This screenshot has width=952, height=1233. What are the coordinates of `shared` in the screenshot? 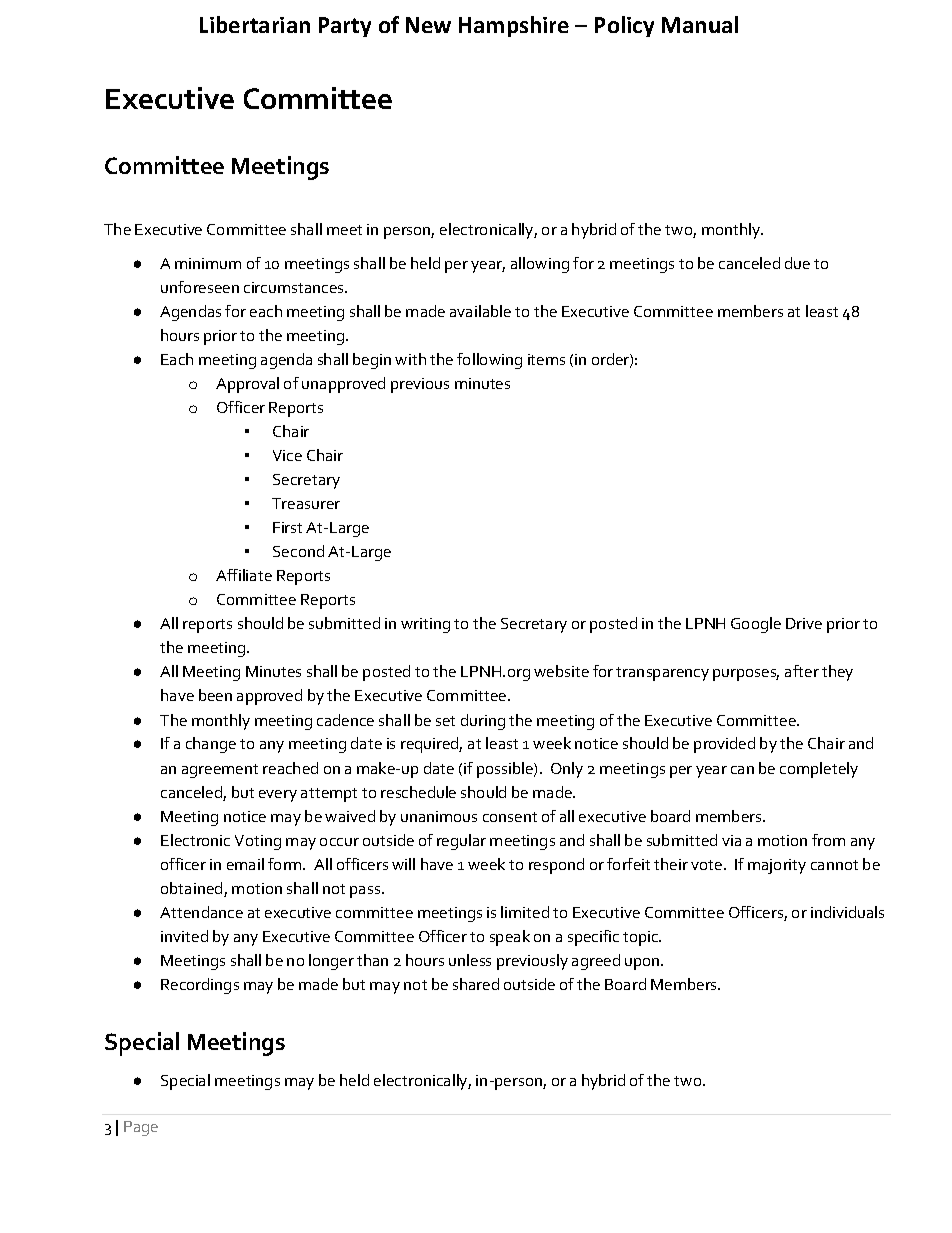 It's located at (476, 984).
